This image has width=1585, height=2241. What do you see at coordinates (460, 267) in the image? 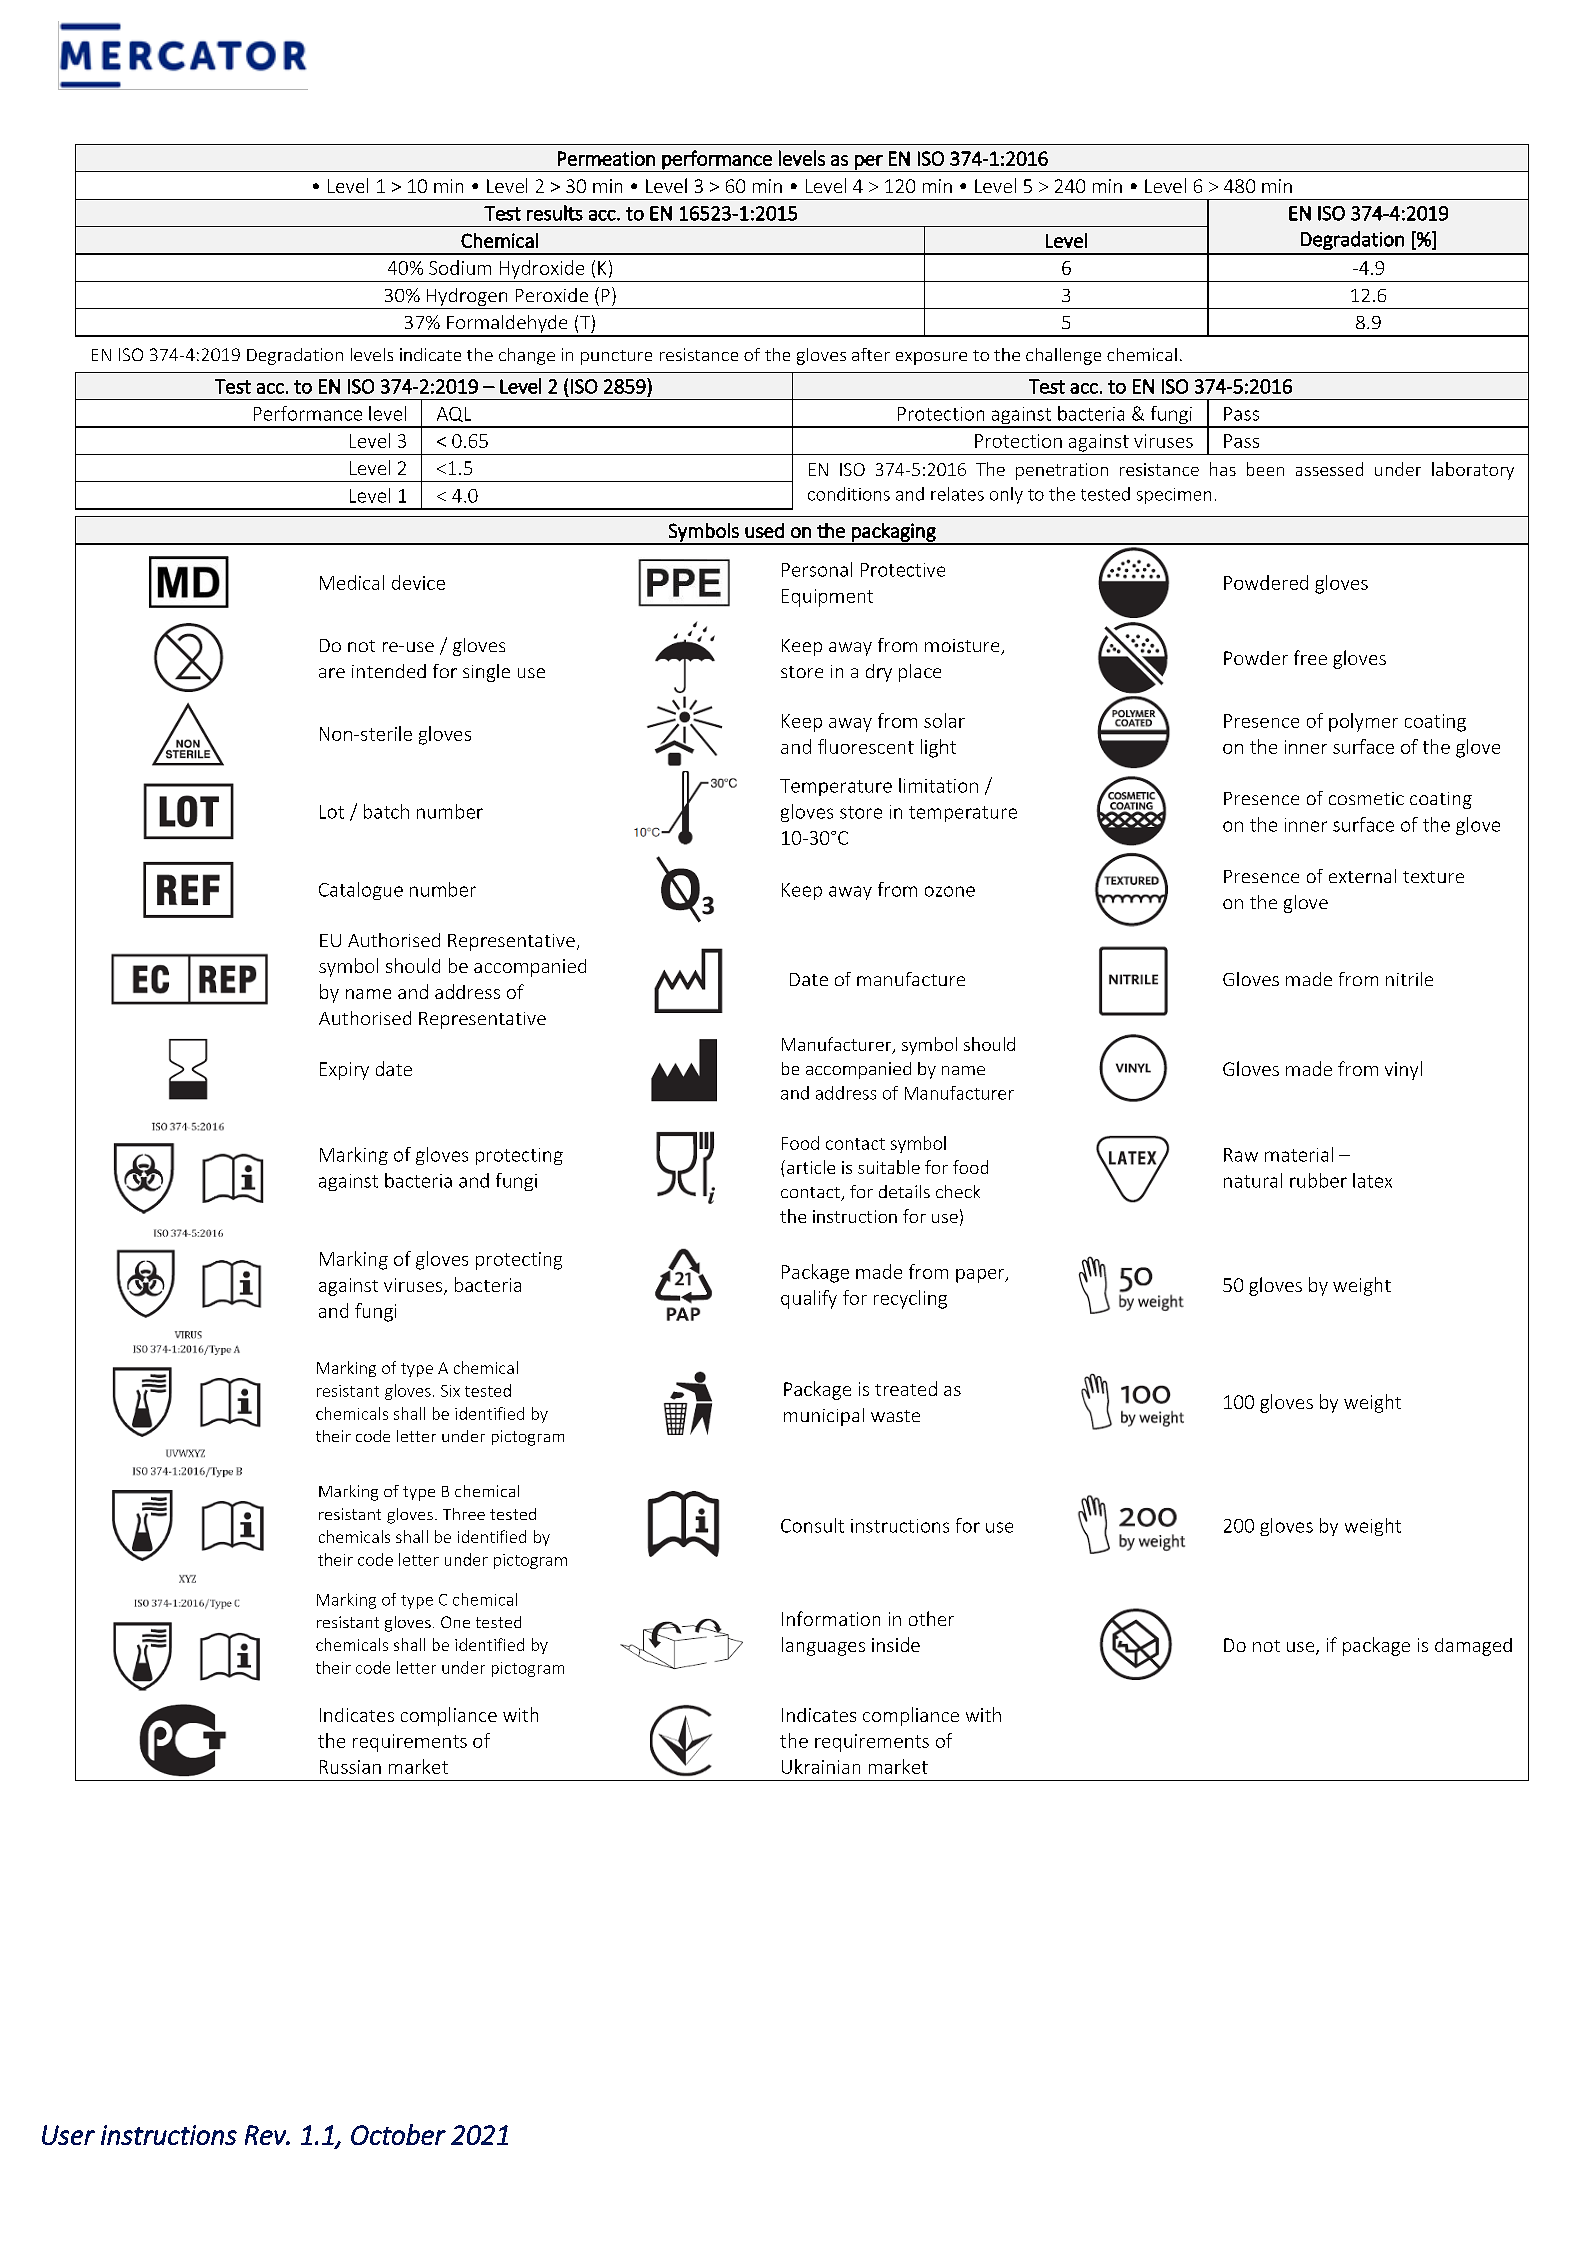
I see `Sodium` at bounding box center [460, 267].
